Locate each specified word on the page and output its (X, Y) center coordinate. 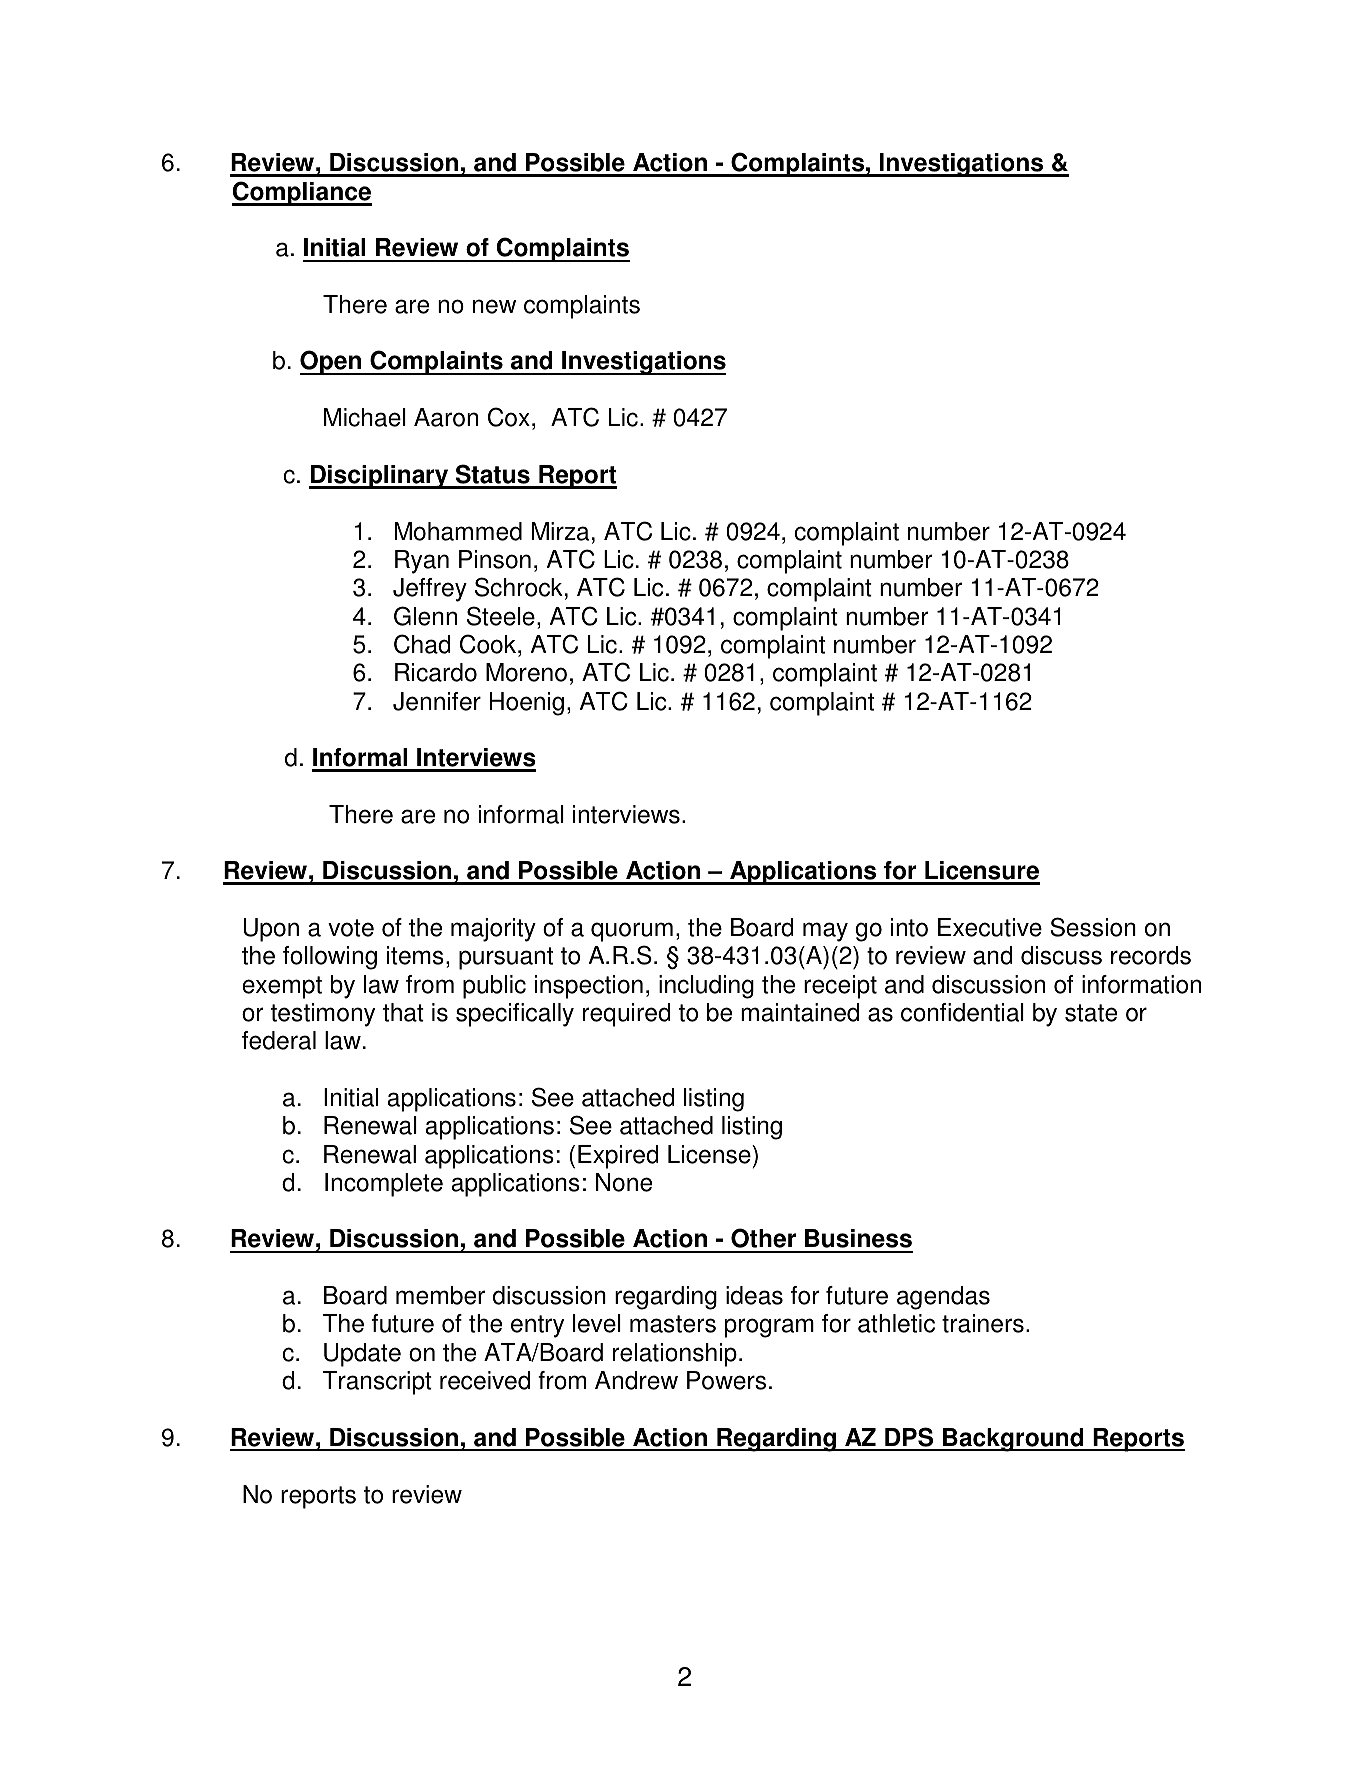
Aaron (446, 417)
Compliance (302, 193)
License (710, 1154)
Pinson (495, 559)
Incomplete (384, 1185)
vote (351, 928)
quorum (632, 932)
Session (1093, 927)
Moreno (526, 672)
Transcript (377, 1383)
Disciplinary (380, 477)
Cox (509, 417)
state (1091, 1013)
